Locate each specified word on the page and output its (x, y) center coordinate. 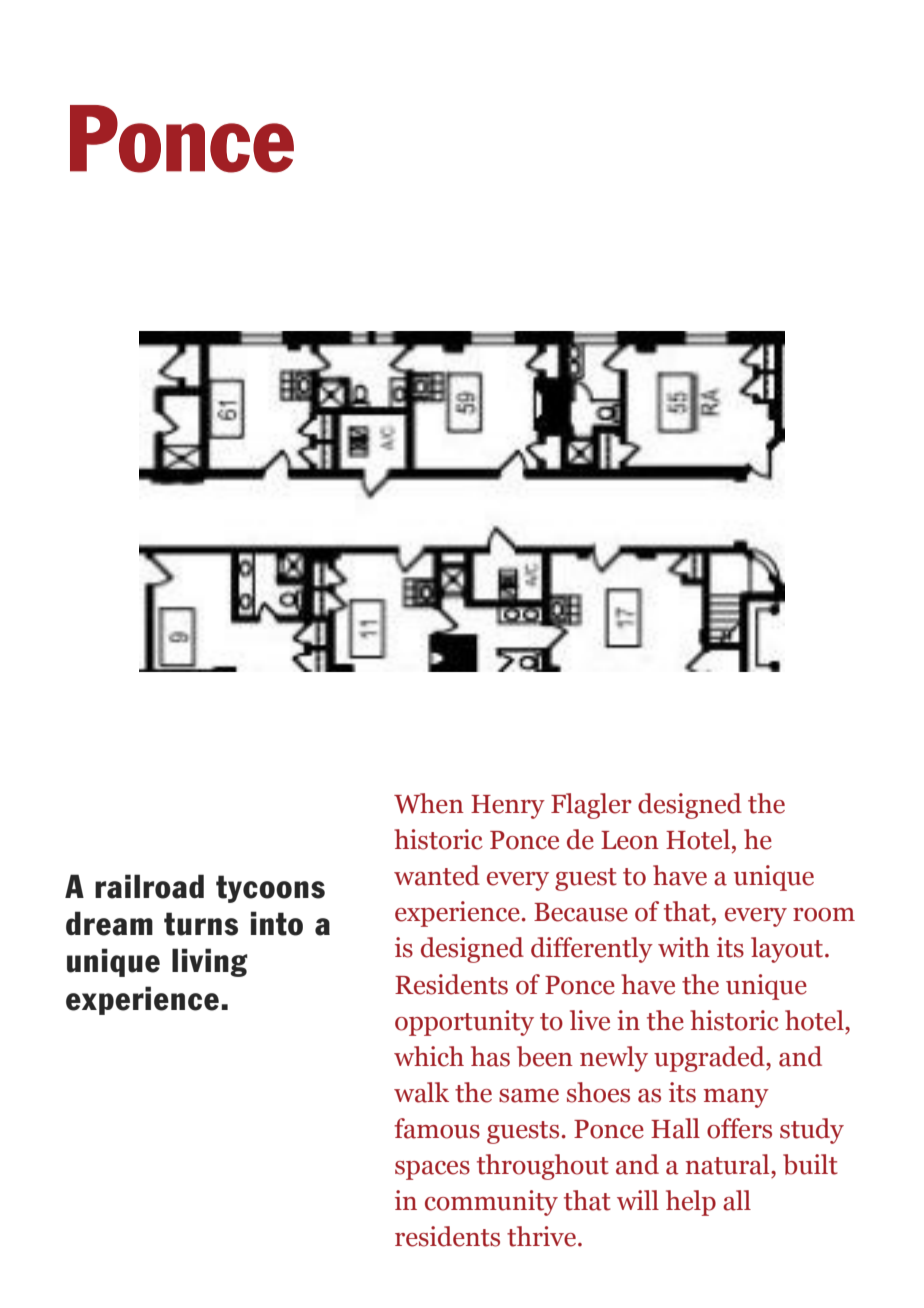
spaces (432, 1170)
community (491, 1203)
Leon (630, 840)
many (736, 1098)
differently (592, 950)
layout (787, 950)
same (529, 1096)
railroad (149, 886)
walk (421, 1092)
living (210, 962)
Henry (508, 807)
